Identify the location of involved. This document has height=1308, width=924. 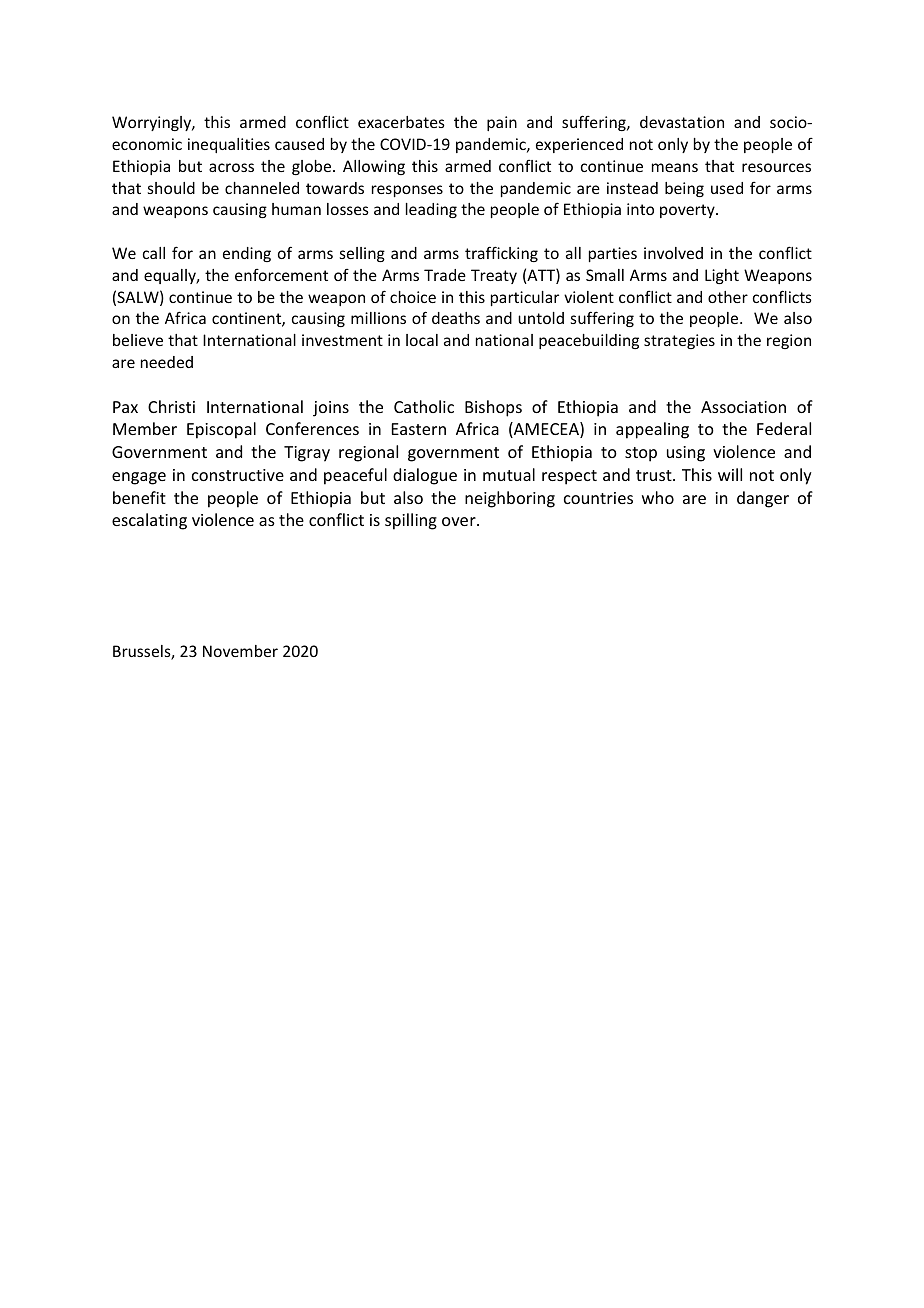
(673, 253).
